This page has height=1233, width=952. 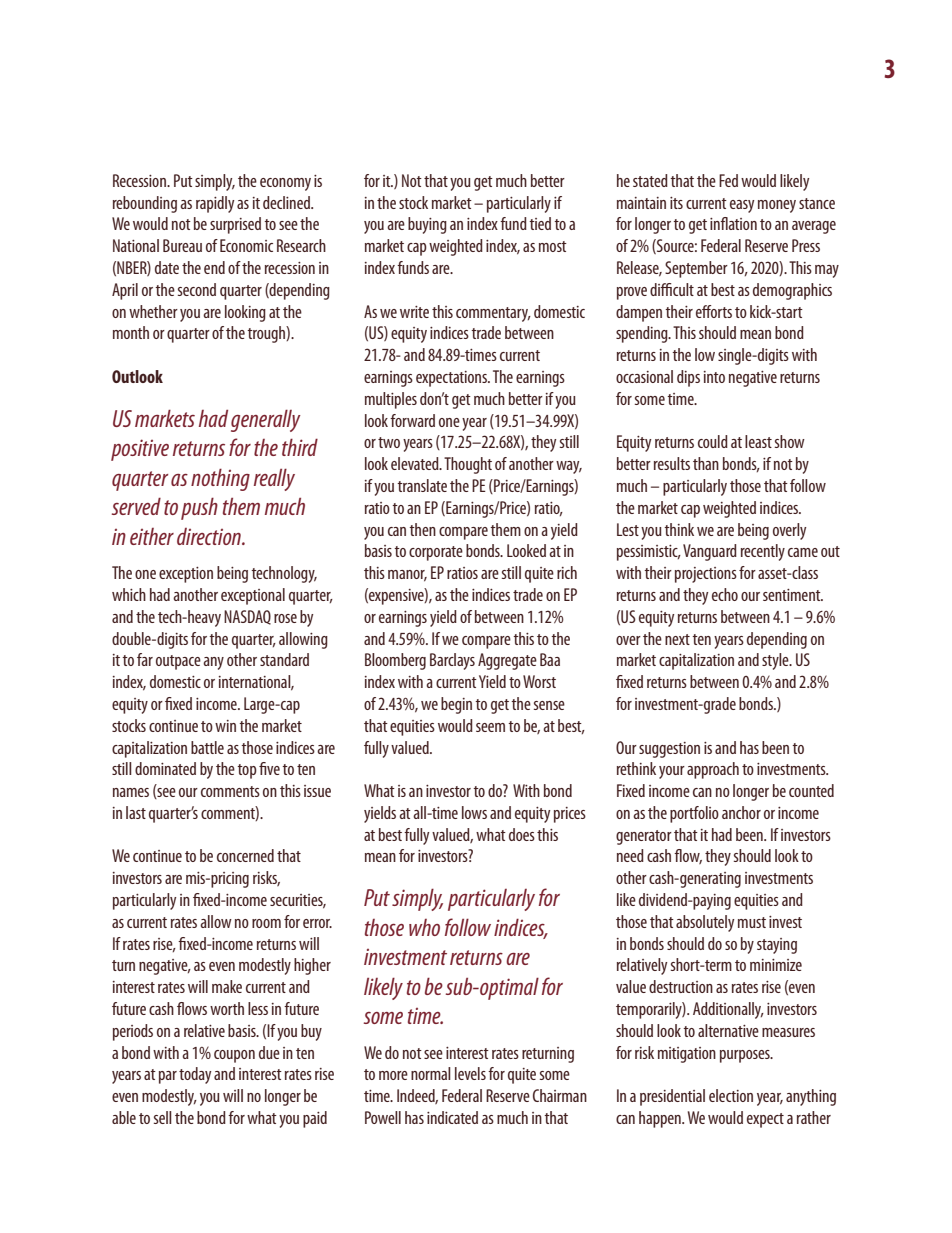 What do you see at coordinates (427, 225) in the page?
I see `buying` at bounding box center [427, 225].
